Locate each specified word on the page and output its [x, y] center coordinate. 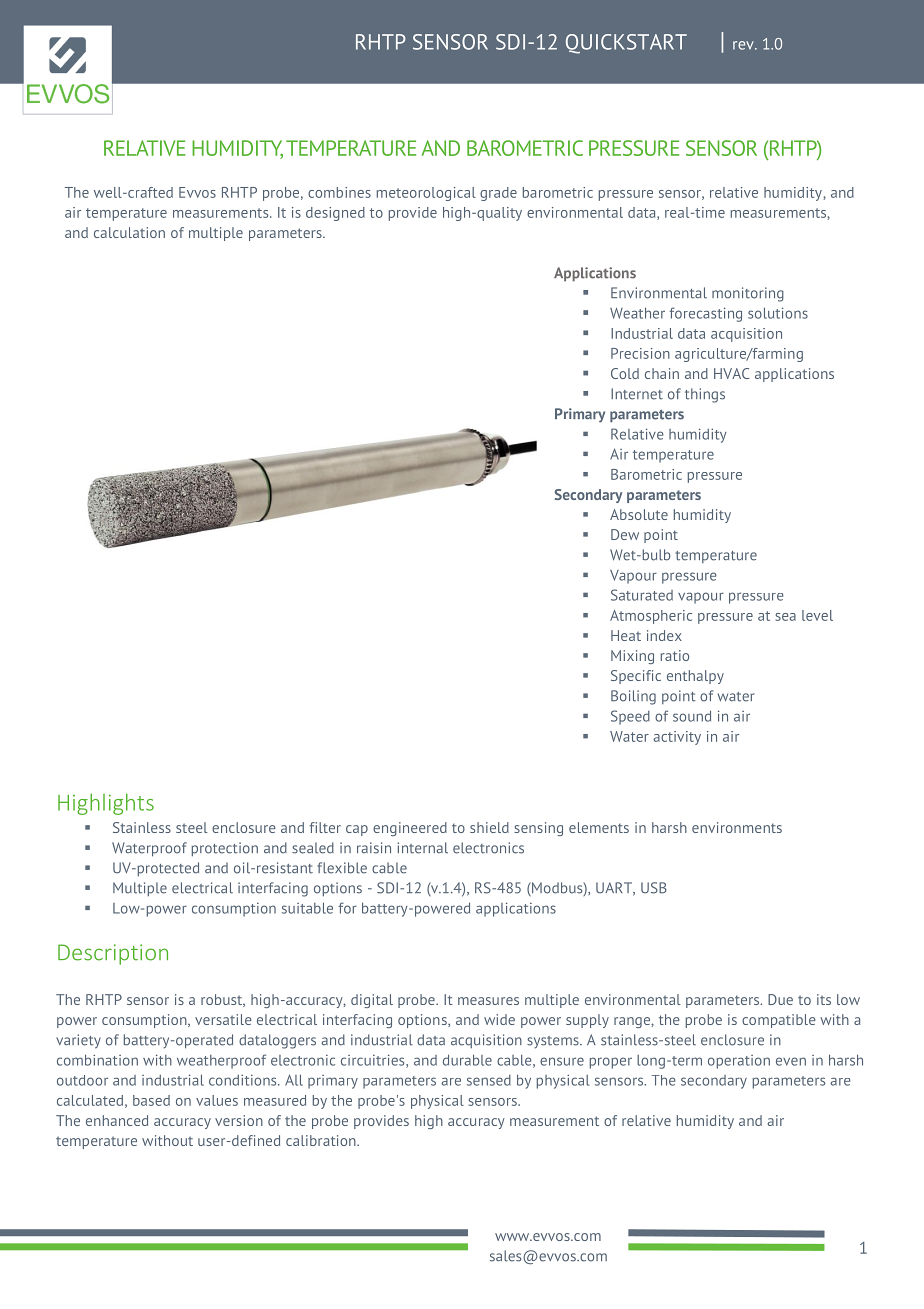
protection [225, 849]
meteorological [426, 194]
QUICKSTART [626, 44]
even [791, 1061]
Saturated [642, 595]
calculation [129, 232]
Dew [625, 534]
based [151, 1100]
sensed [489, 1080]
